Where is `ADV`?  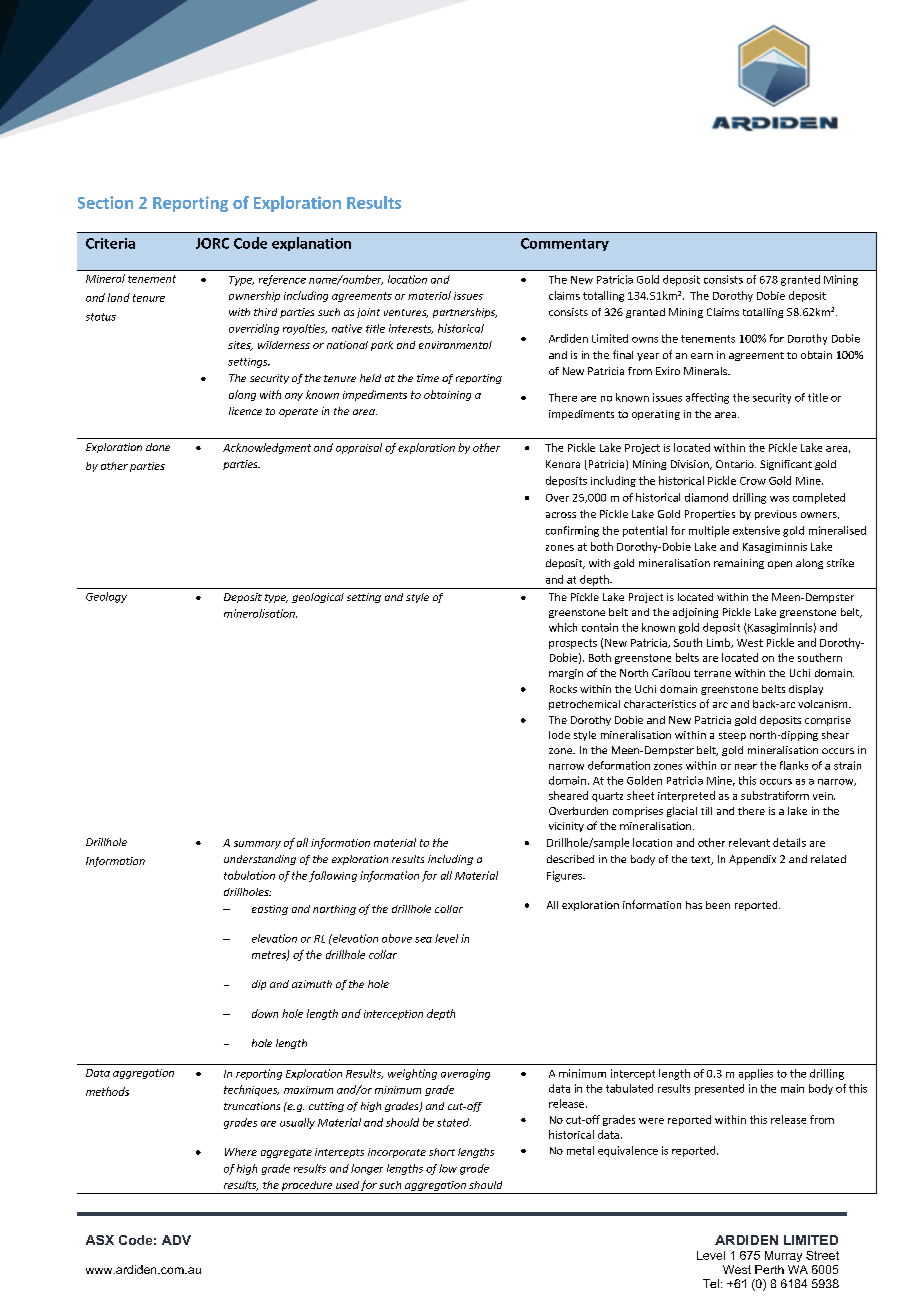
ADV is located at coordinates (176, 1240).
